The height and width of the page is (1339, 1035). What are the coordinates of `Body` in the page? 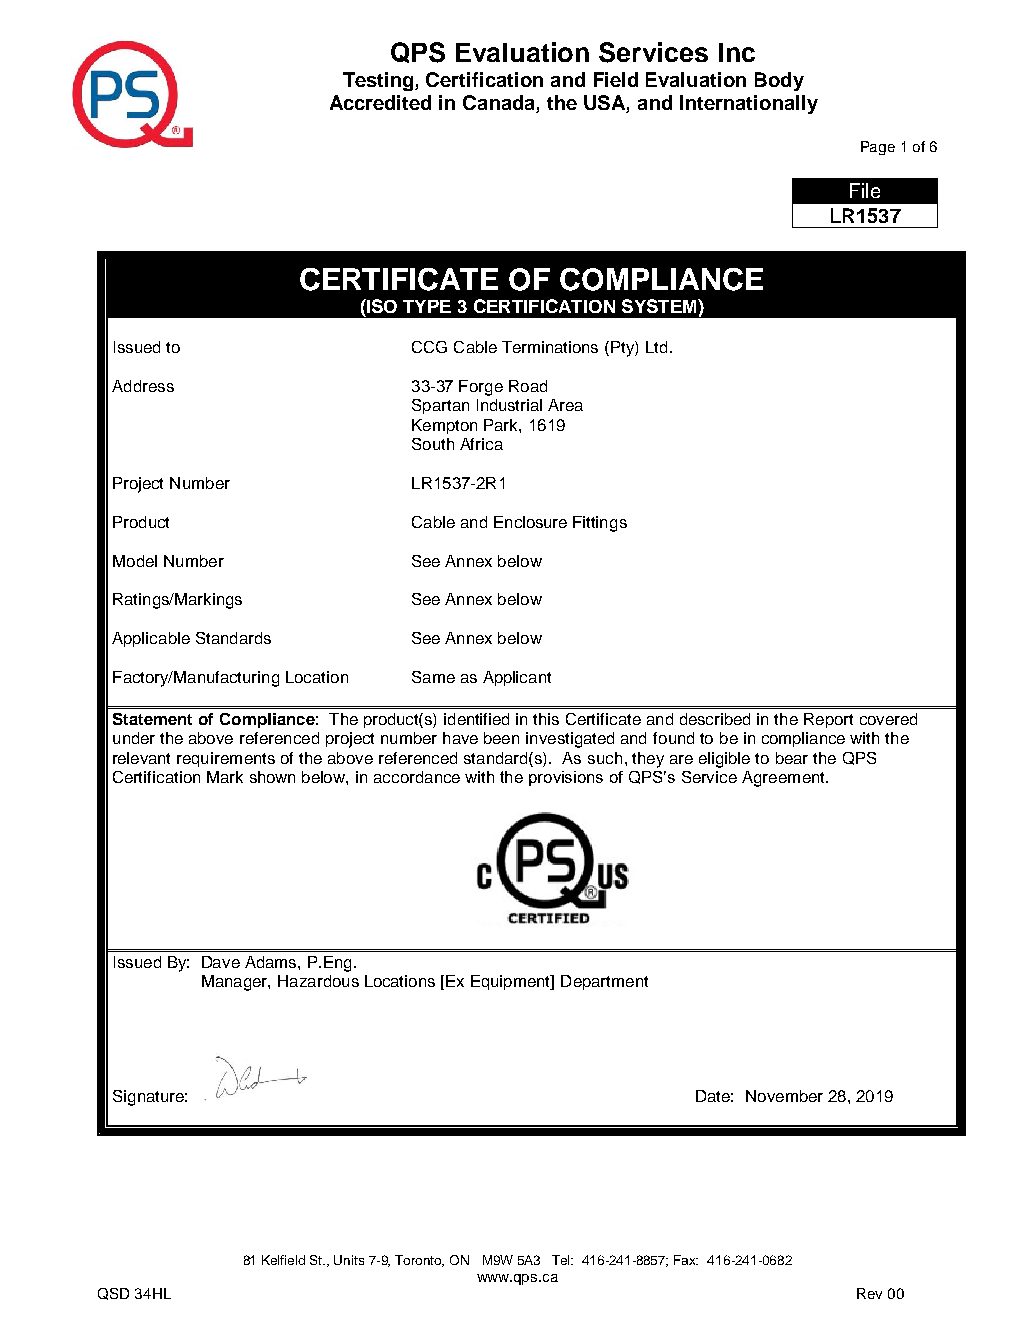 It's located at (779, 81).
